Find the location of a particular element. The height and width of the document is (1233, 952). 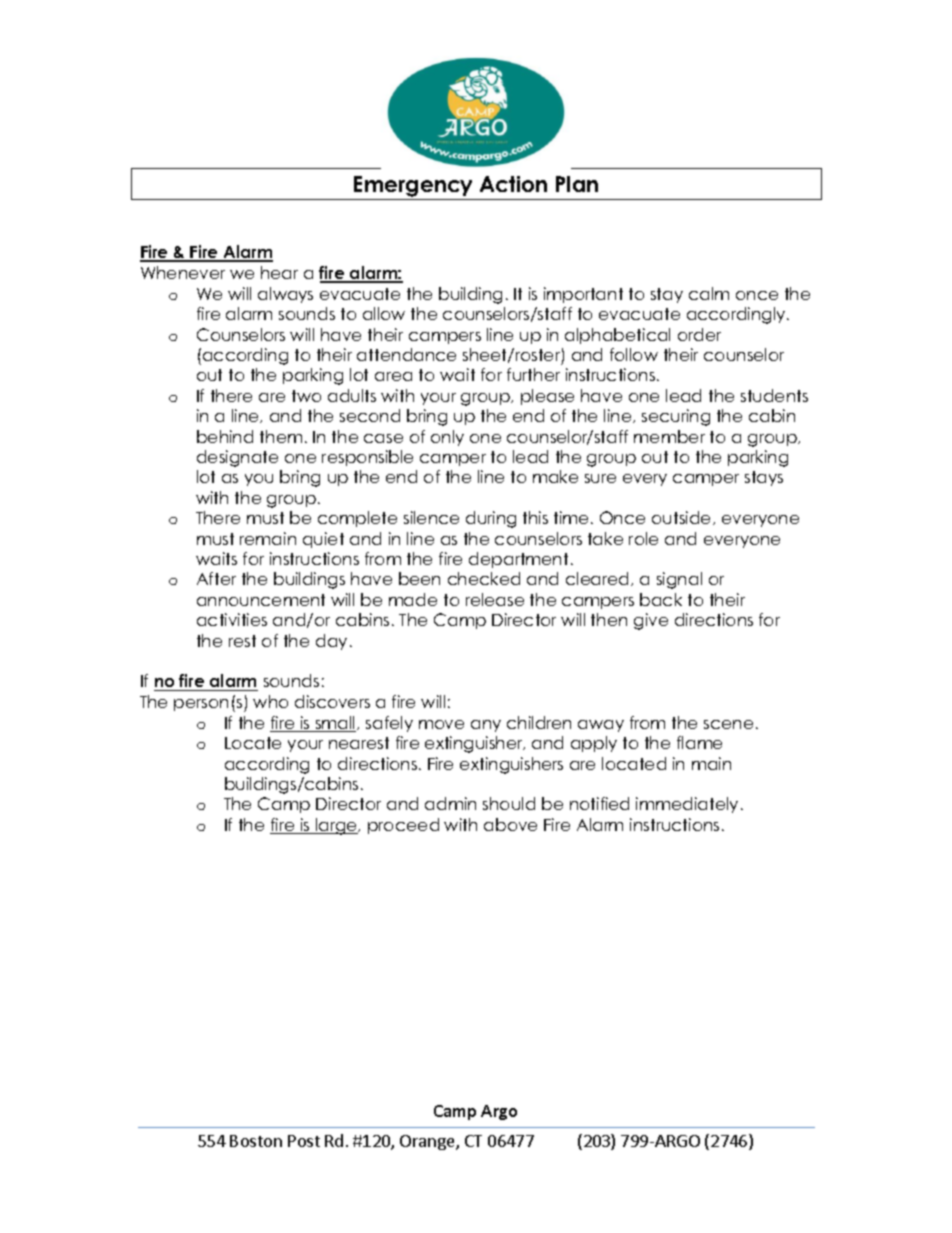

above is located at coordinates (510, 824).
